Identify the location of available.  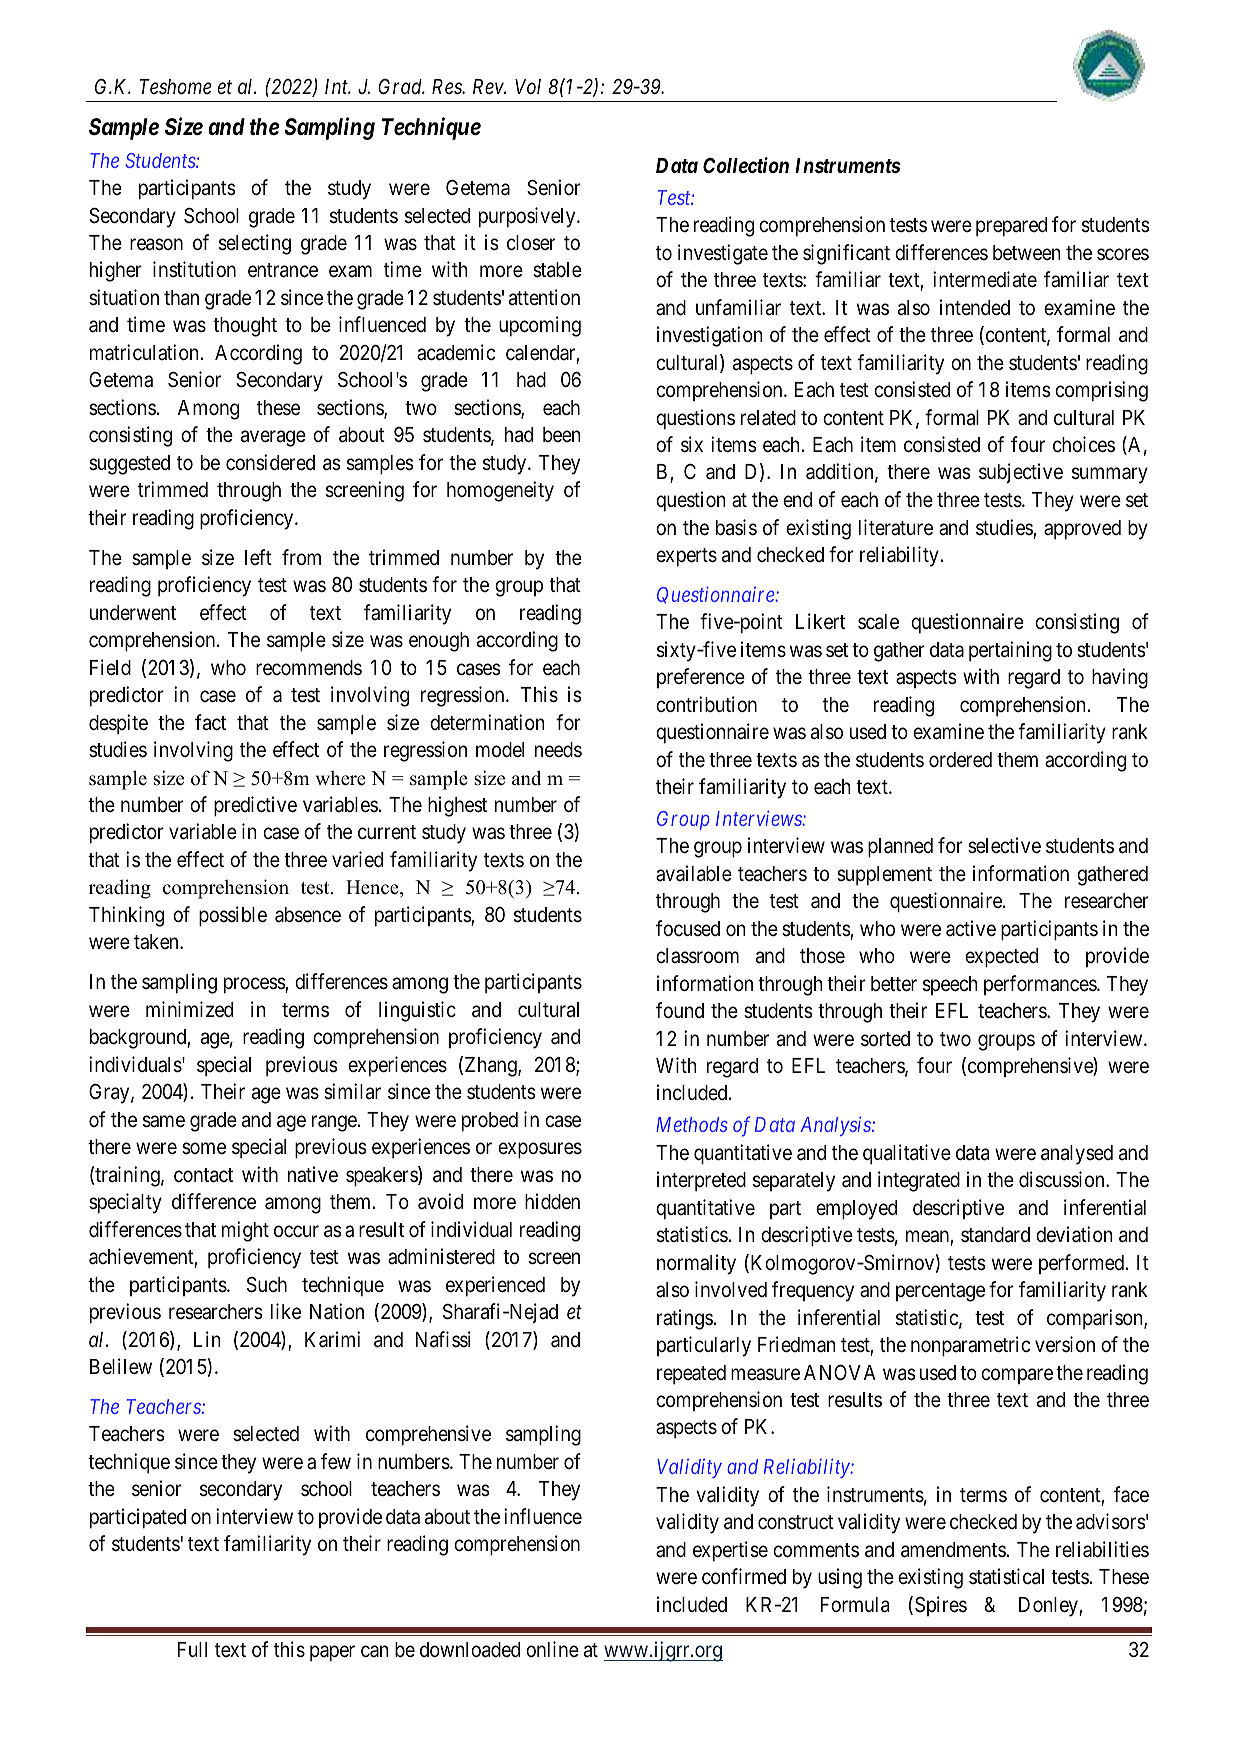
(694, 873).
